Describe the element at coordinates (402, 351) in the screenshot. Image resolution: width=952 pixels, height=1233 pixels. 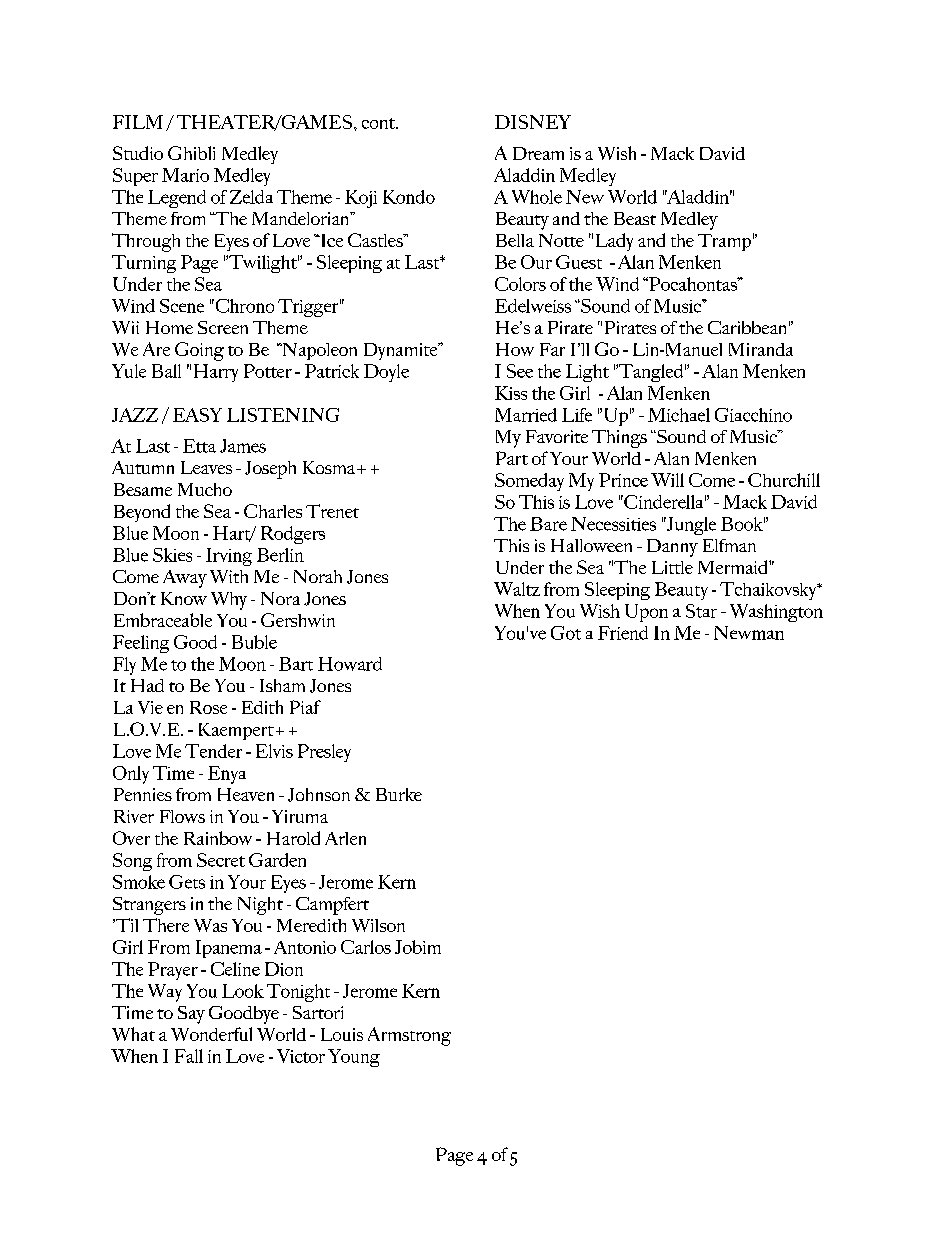
I see `Dynamite` at that location.
